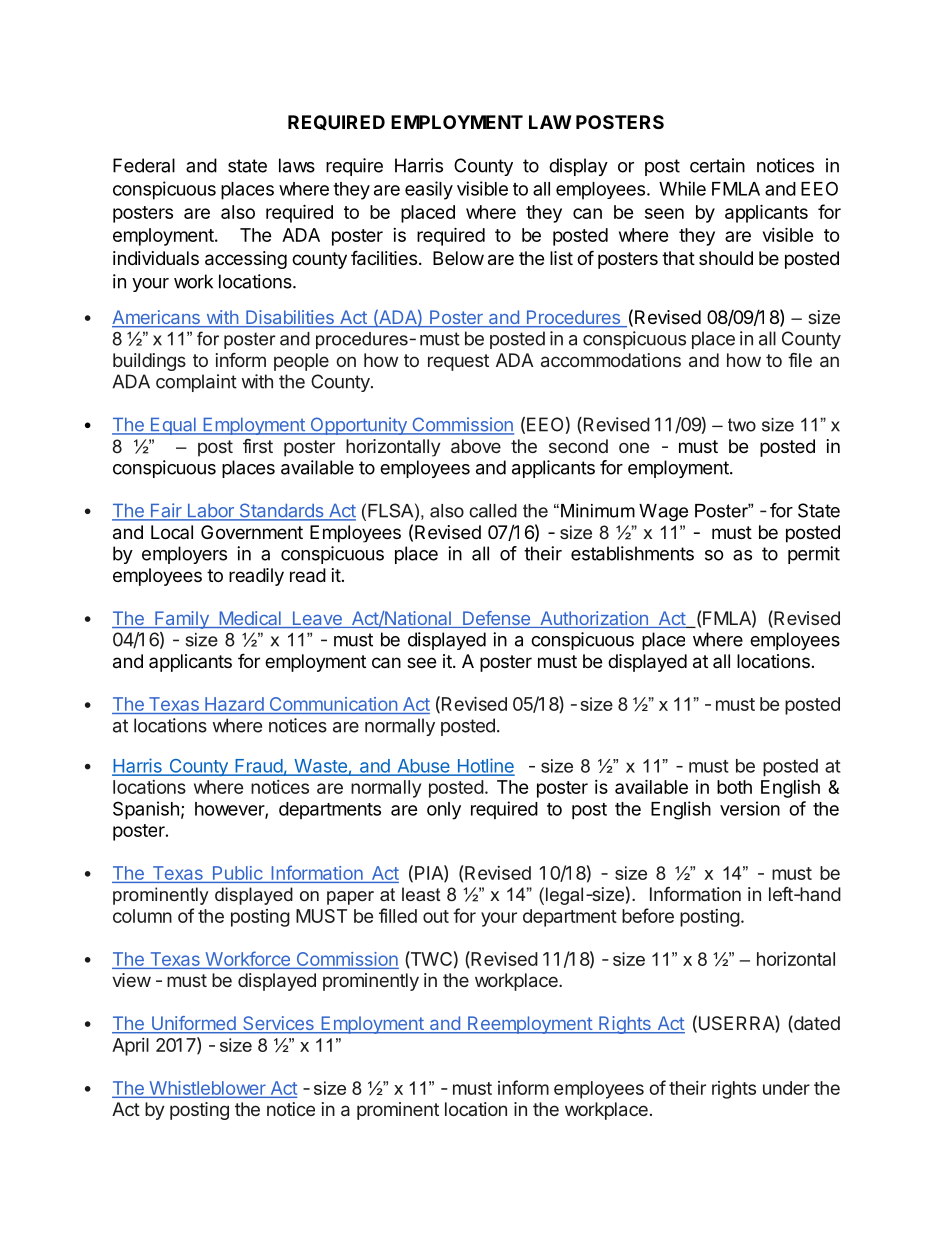 Image resolution: width=952 pixels, height=1233 pixels. What do you see at coordinates (717, 165) in the screenshot?
I see `certain` at bounding box center [717, 165].
